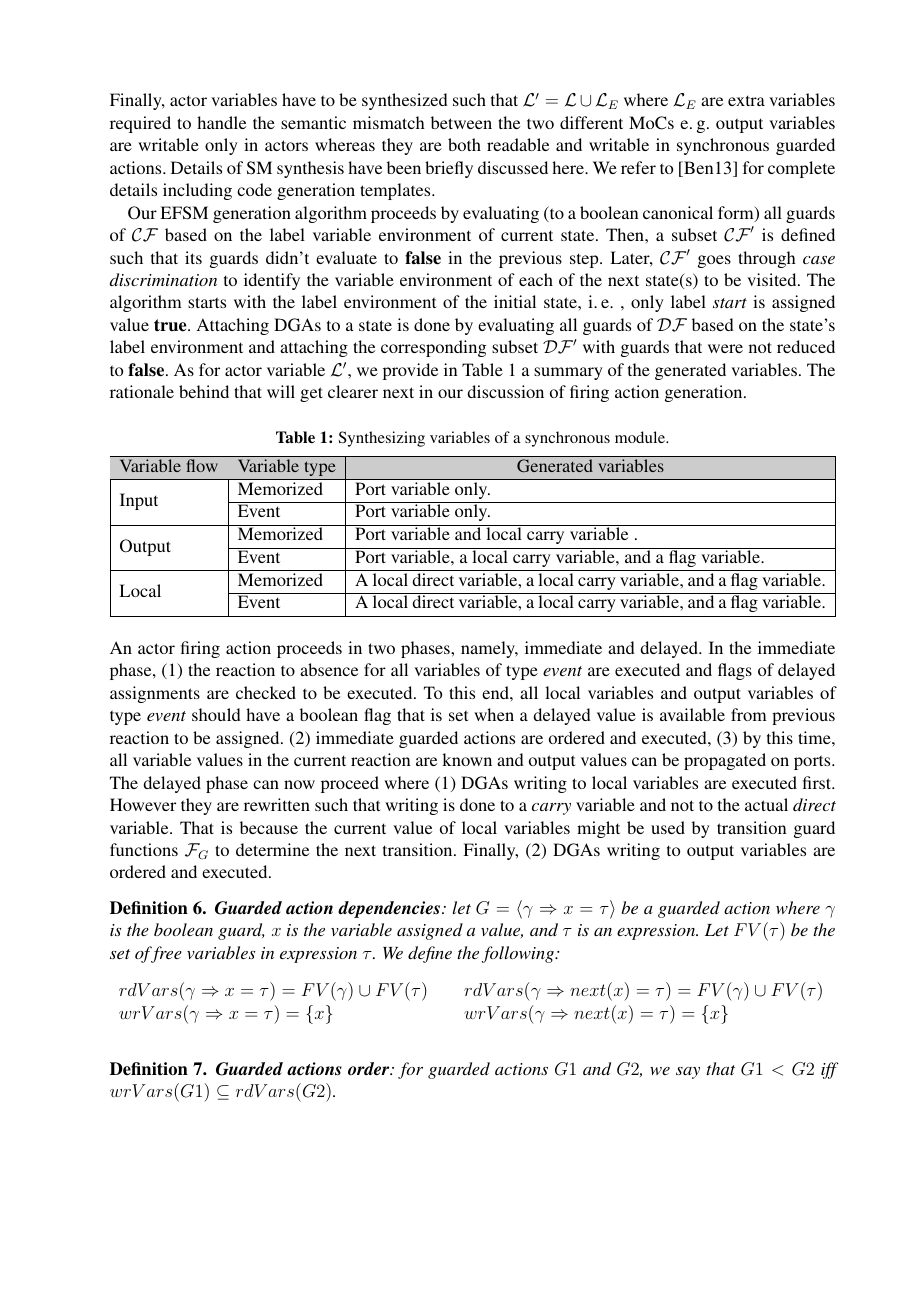 Image resolution: width=924 pixels, height=1308 pixels. Describe the element at coordinates (688, 1073) in the page. I see `say` at that location.
